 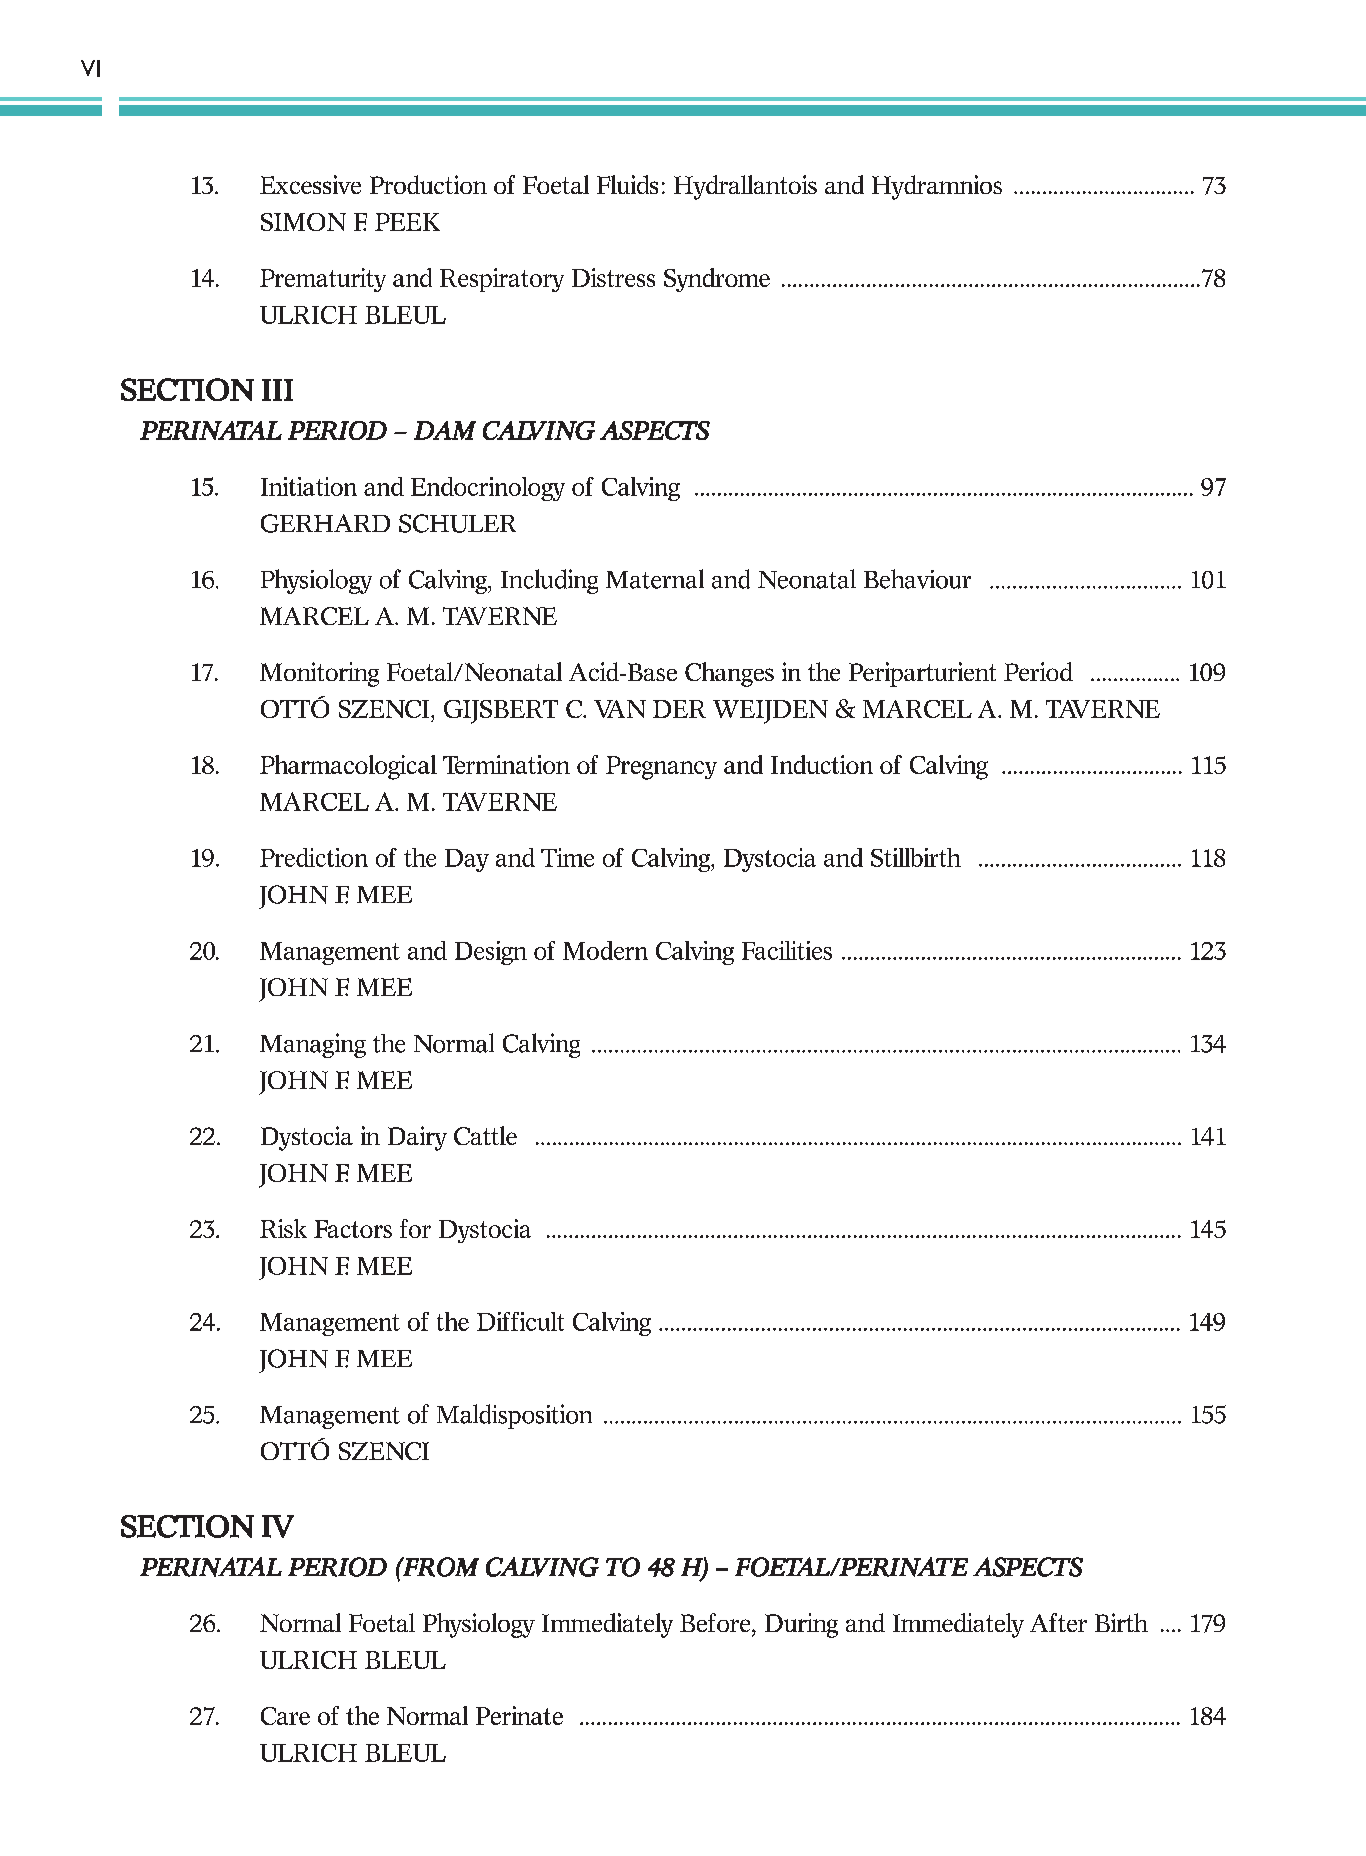 What do you see at coordinates (407, 222) in the screenshot?
I see `PEEK` at bounding box center [407, 222].
